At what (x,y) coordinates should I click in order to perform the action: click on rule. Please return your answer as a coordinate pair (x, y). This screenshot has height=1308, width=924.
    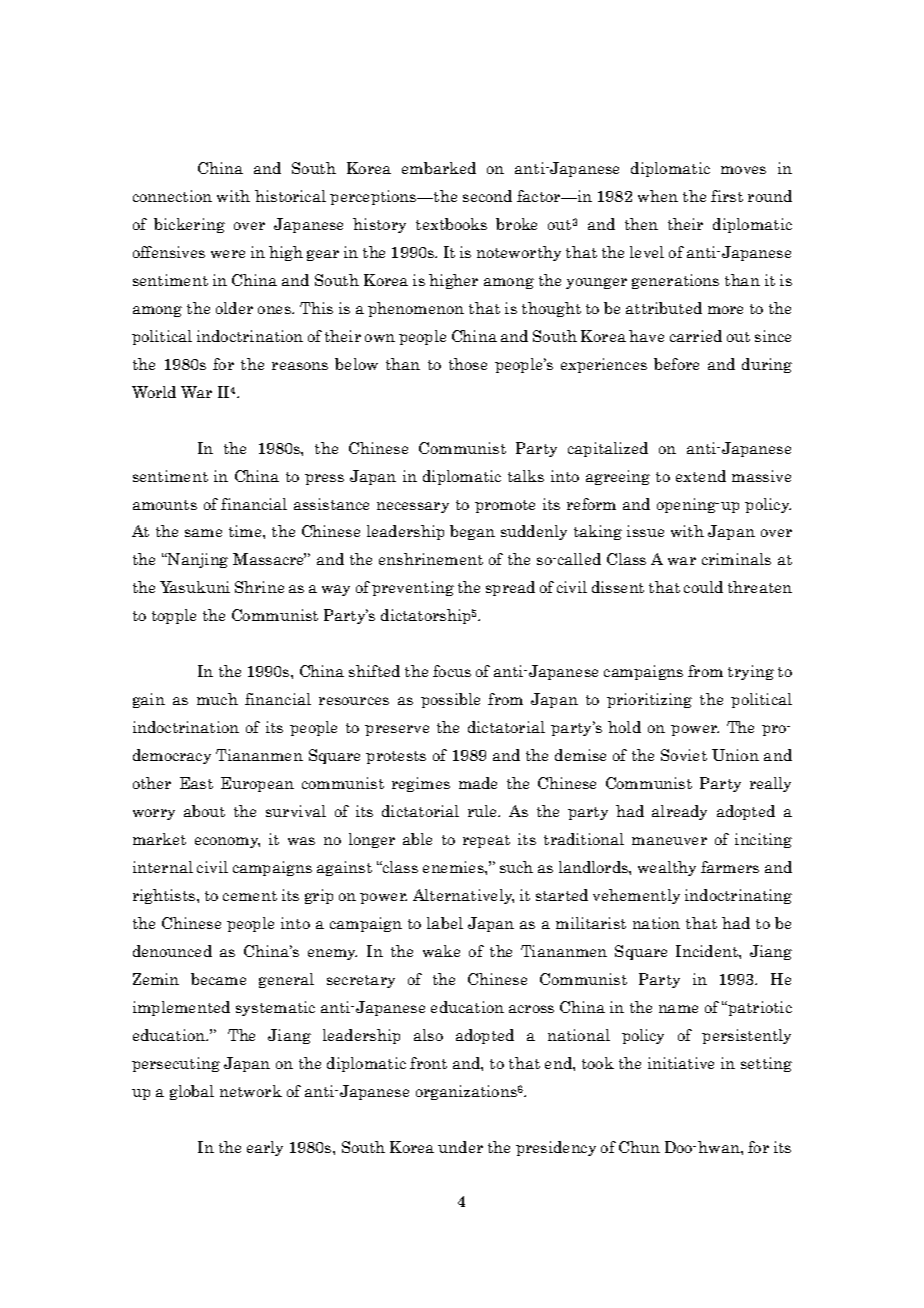
    Looking at the image, I should click on (484, 811).
